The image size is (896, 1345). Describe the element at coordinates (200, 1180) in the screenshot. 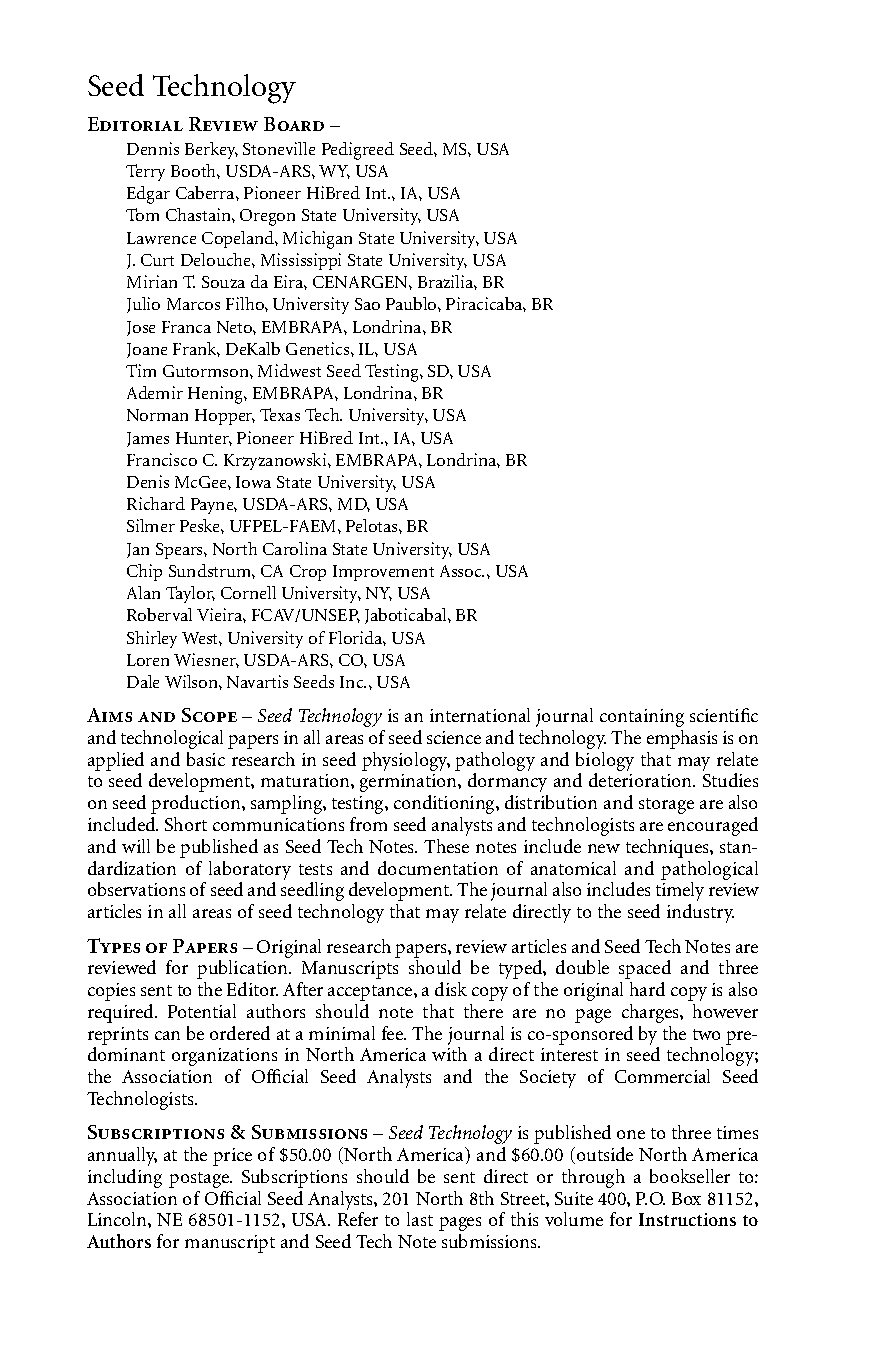

I see `postage` at that location.
